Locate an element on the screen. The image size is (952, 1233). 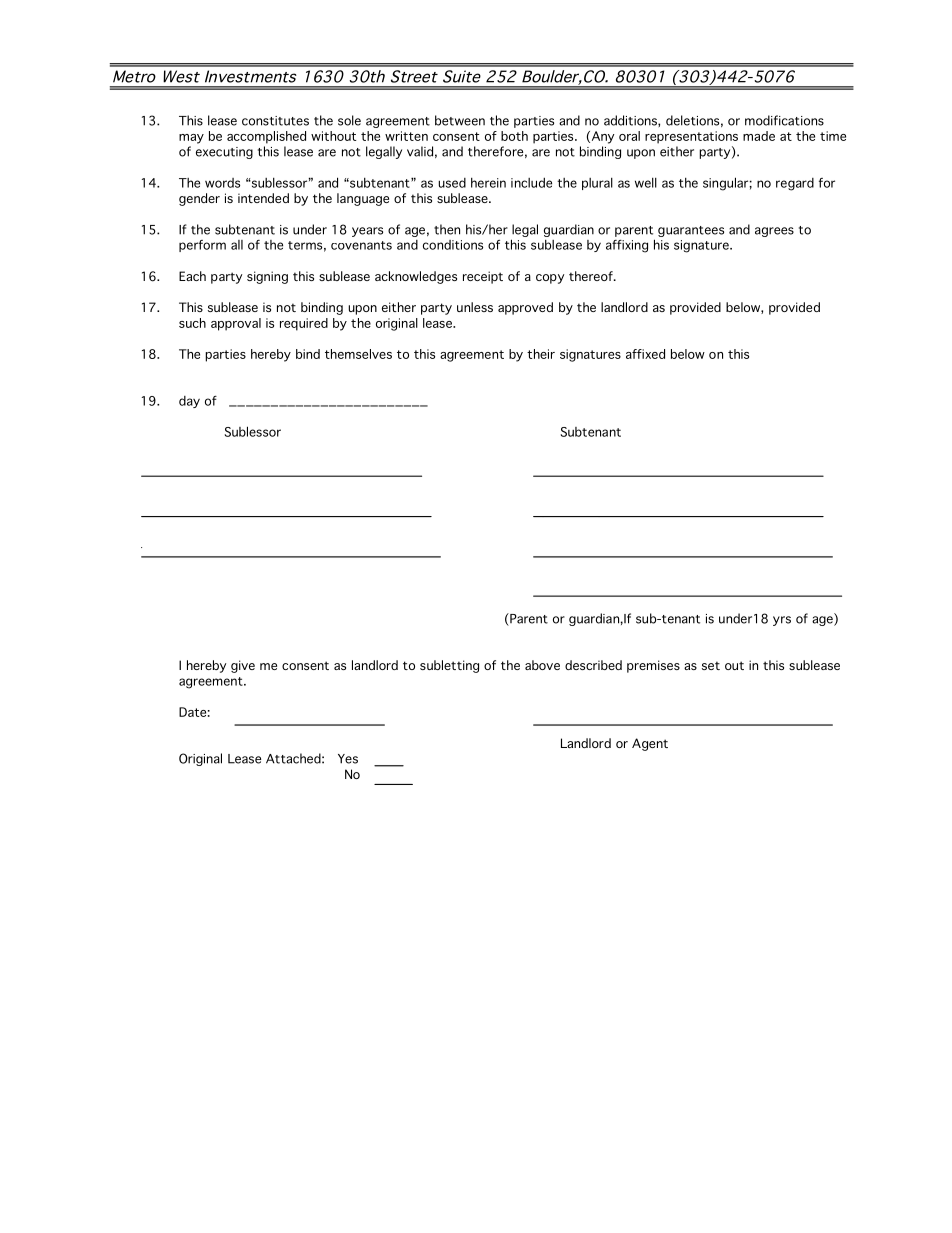
yrs is located at coordinates (782, 621).
